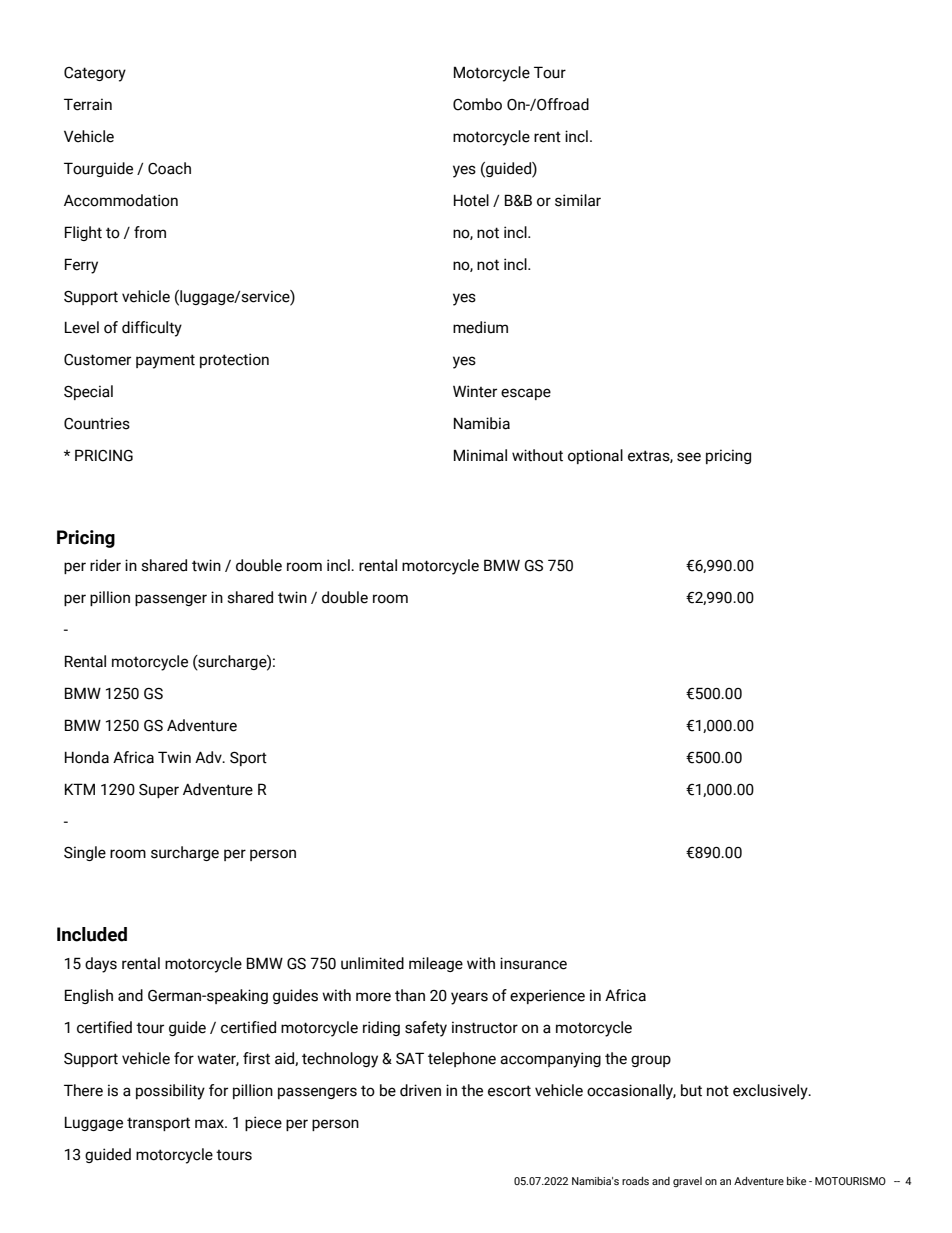  What do you see at coordinates (477, 104) in the image?
I see `Combo` at bounding box center [477, 104].
